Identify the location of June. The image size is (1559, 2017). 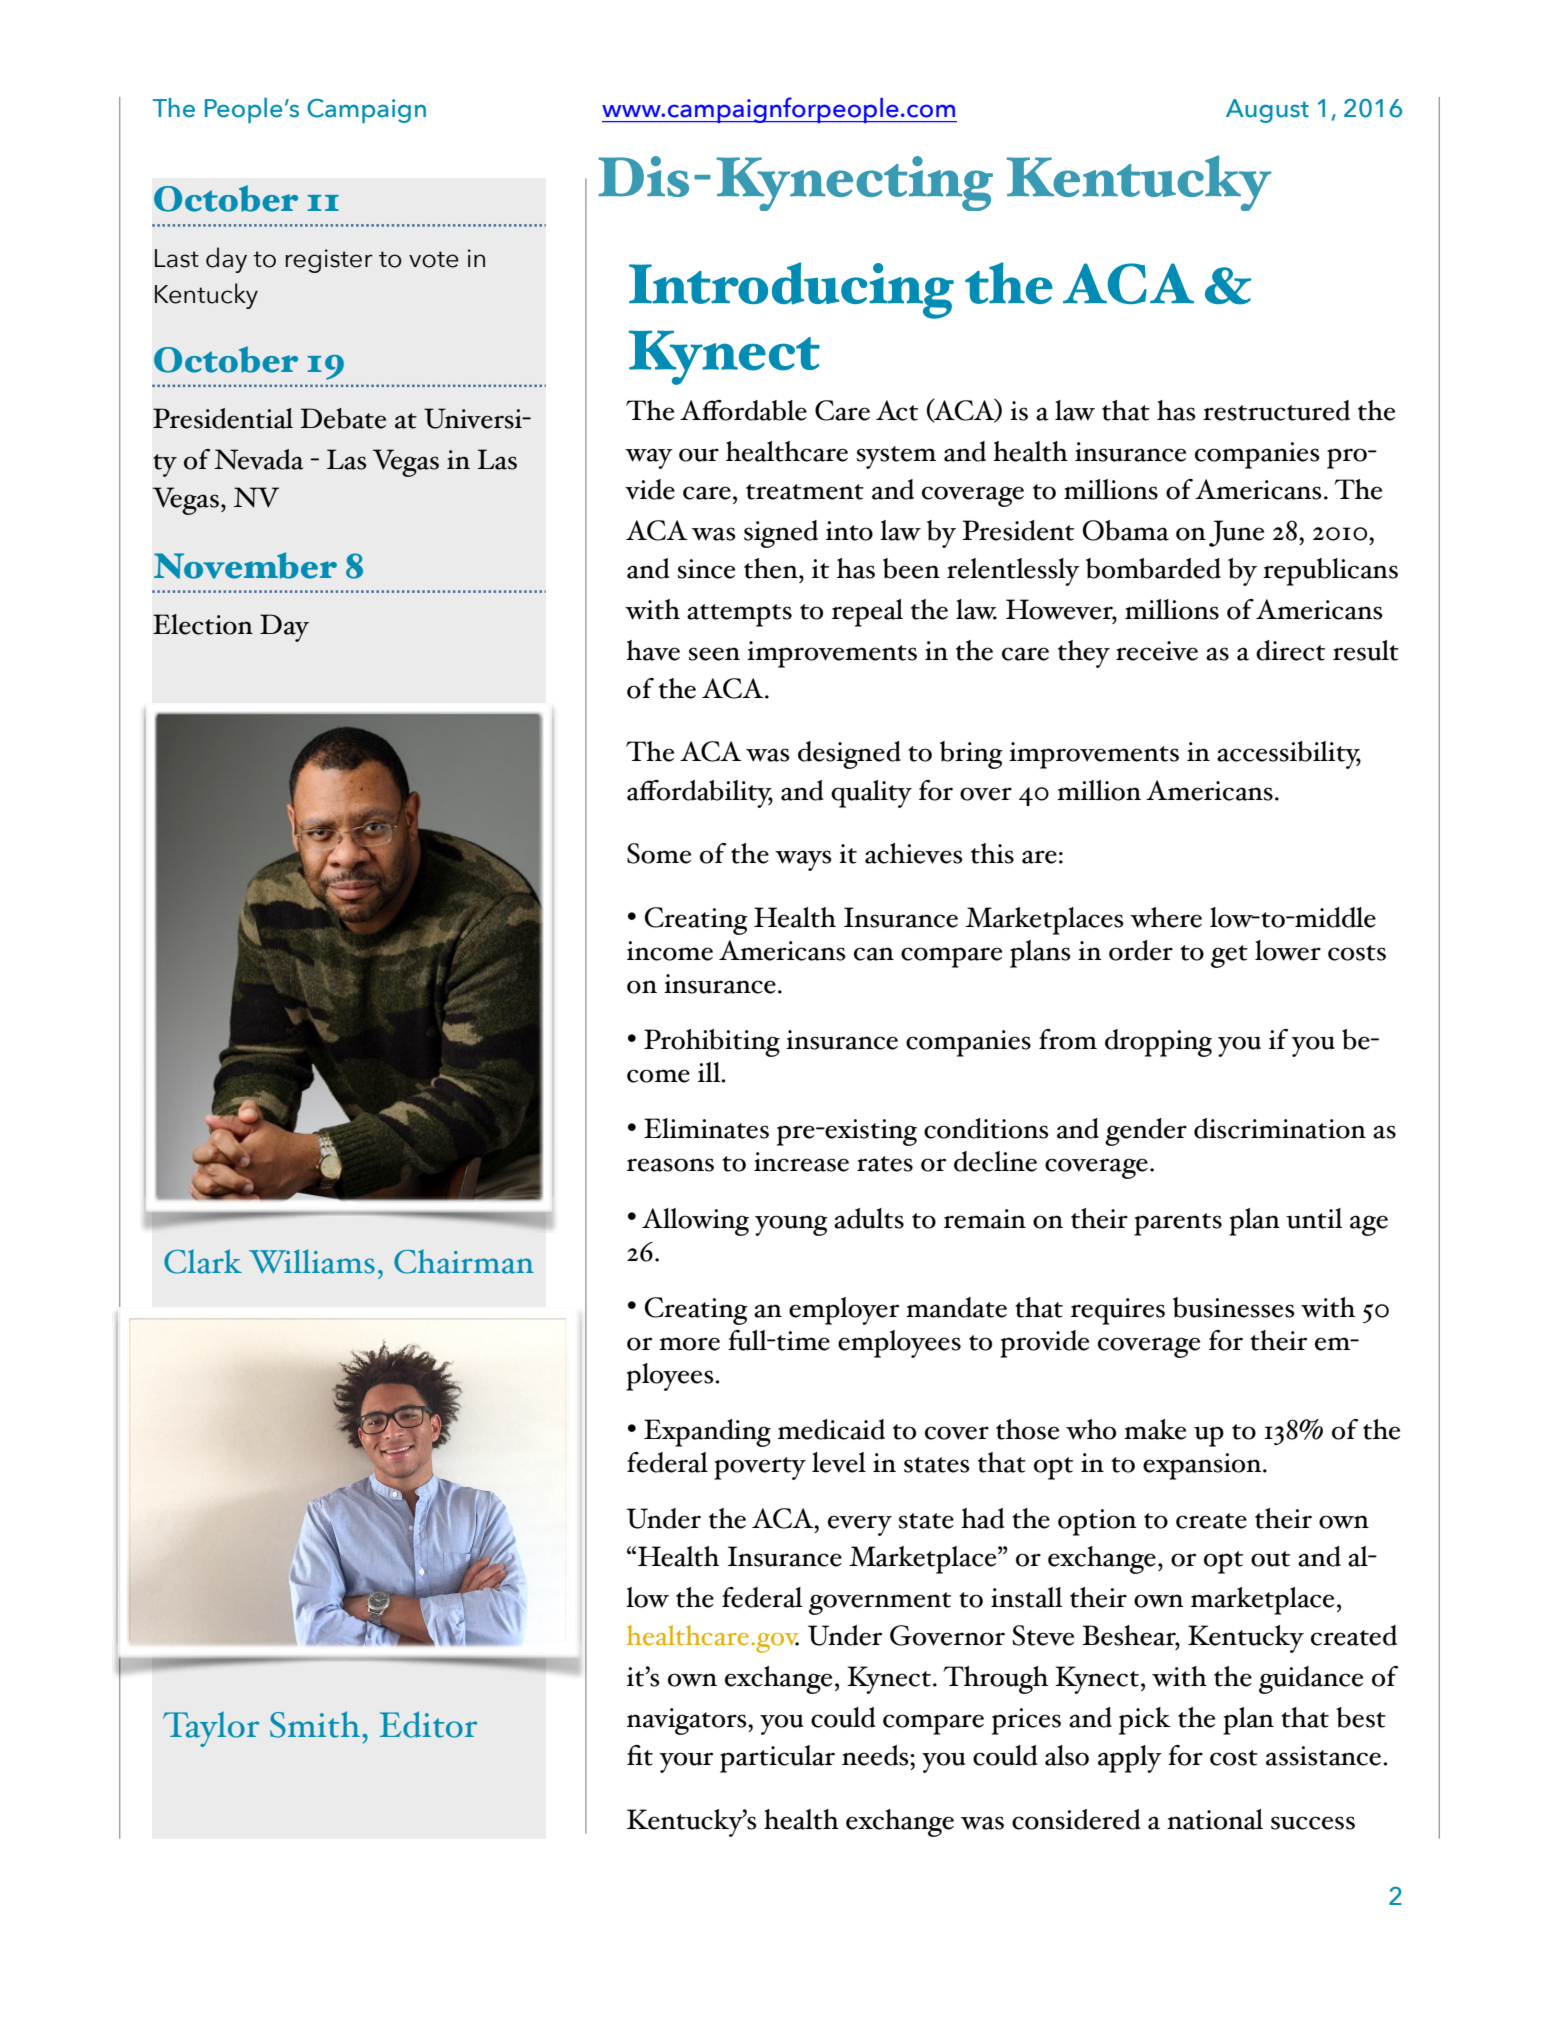
(1236, 533).
